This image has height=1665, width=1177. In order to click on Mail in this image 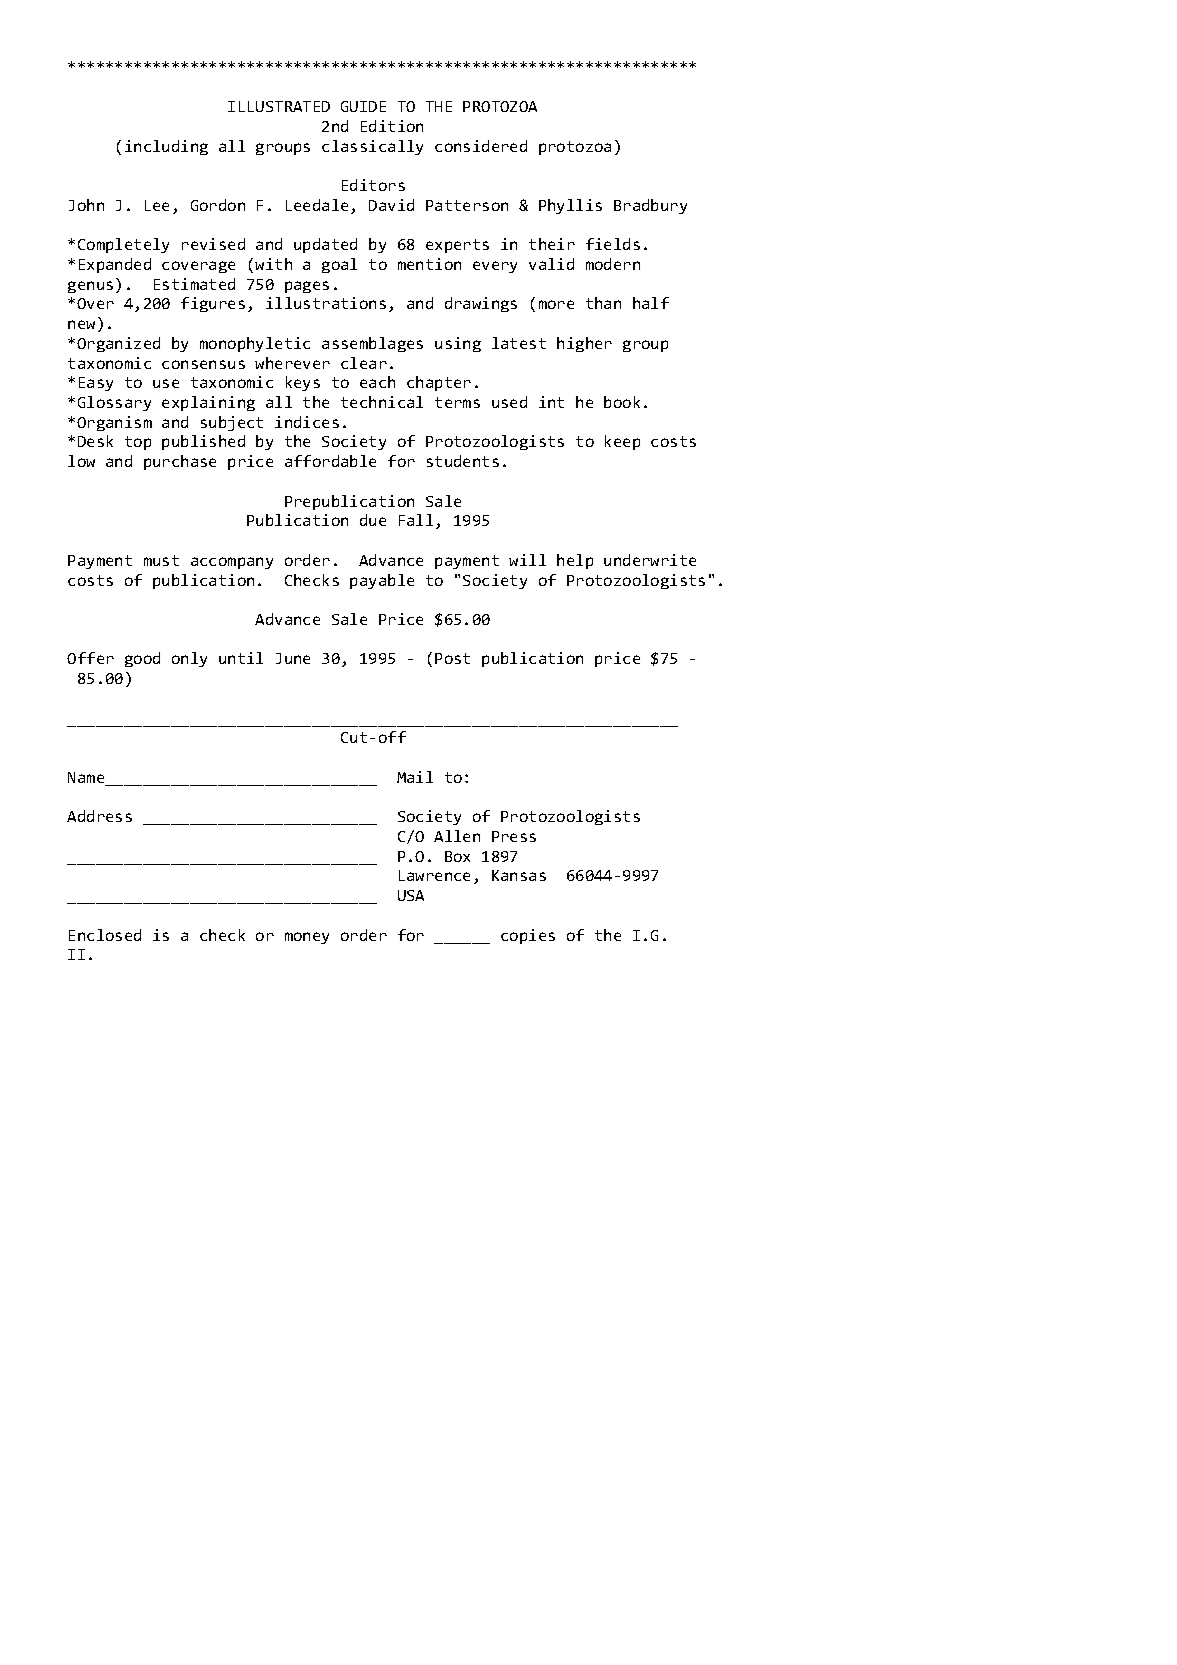, I will do `click(415, 777)`.
